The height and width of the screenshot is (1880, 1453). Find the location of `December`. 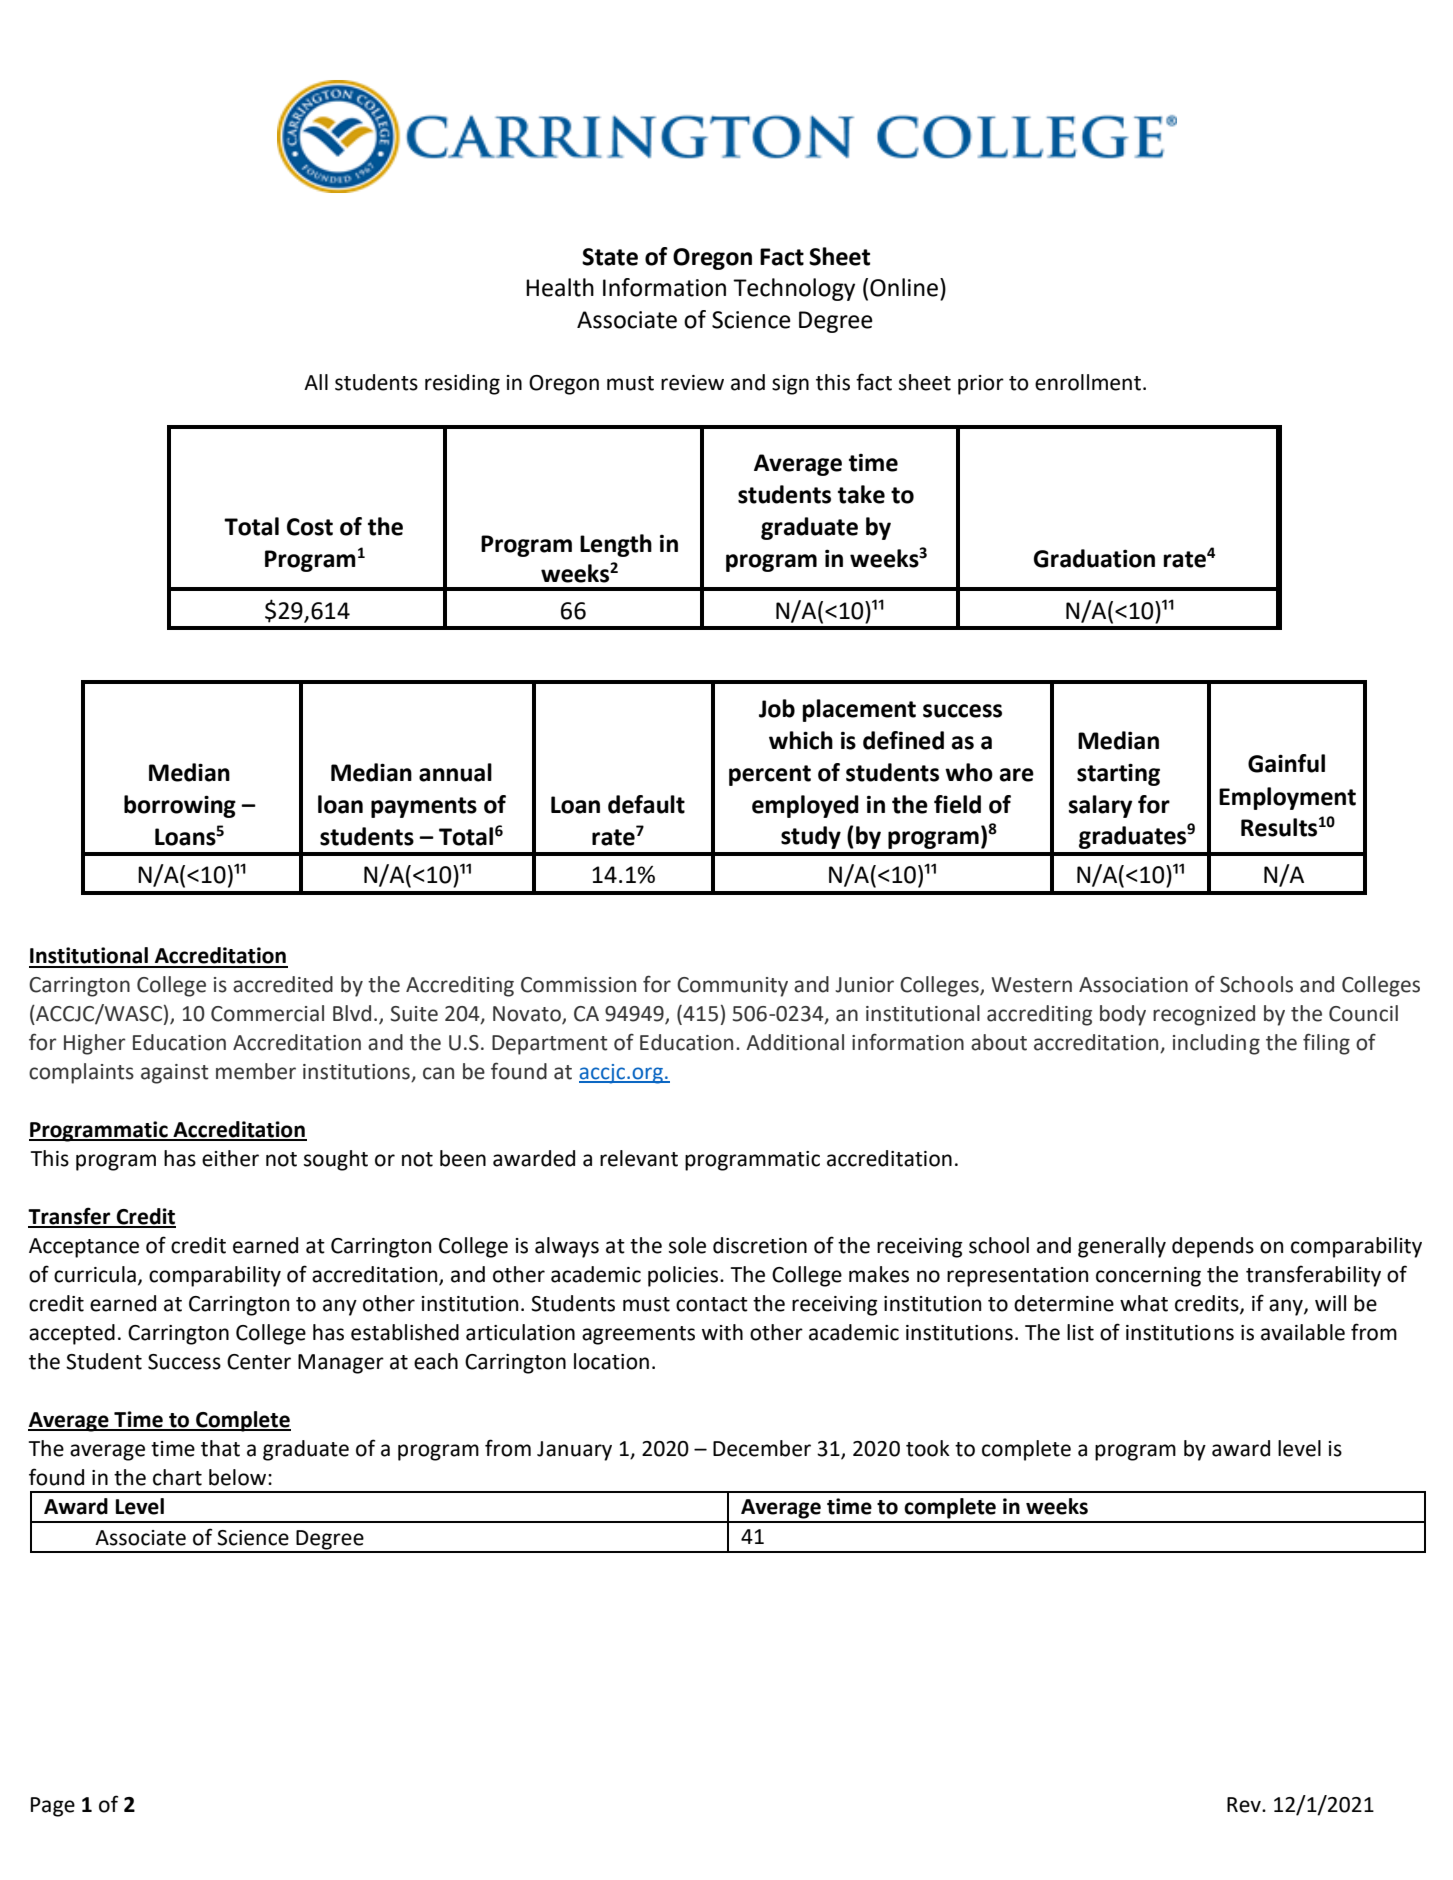

December is located at coordinates (762, 1448).
